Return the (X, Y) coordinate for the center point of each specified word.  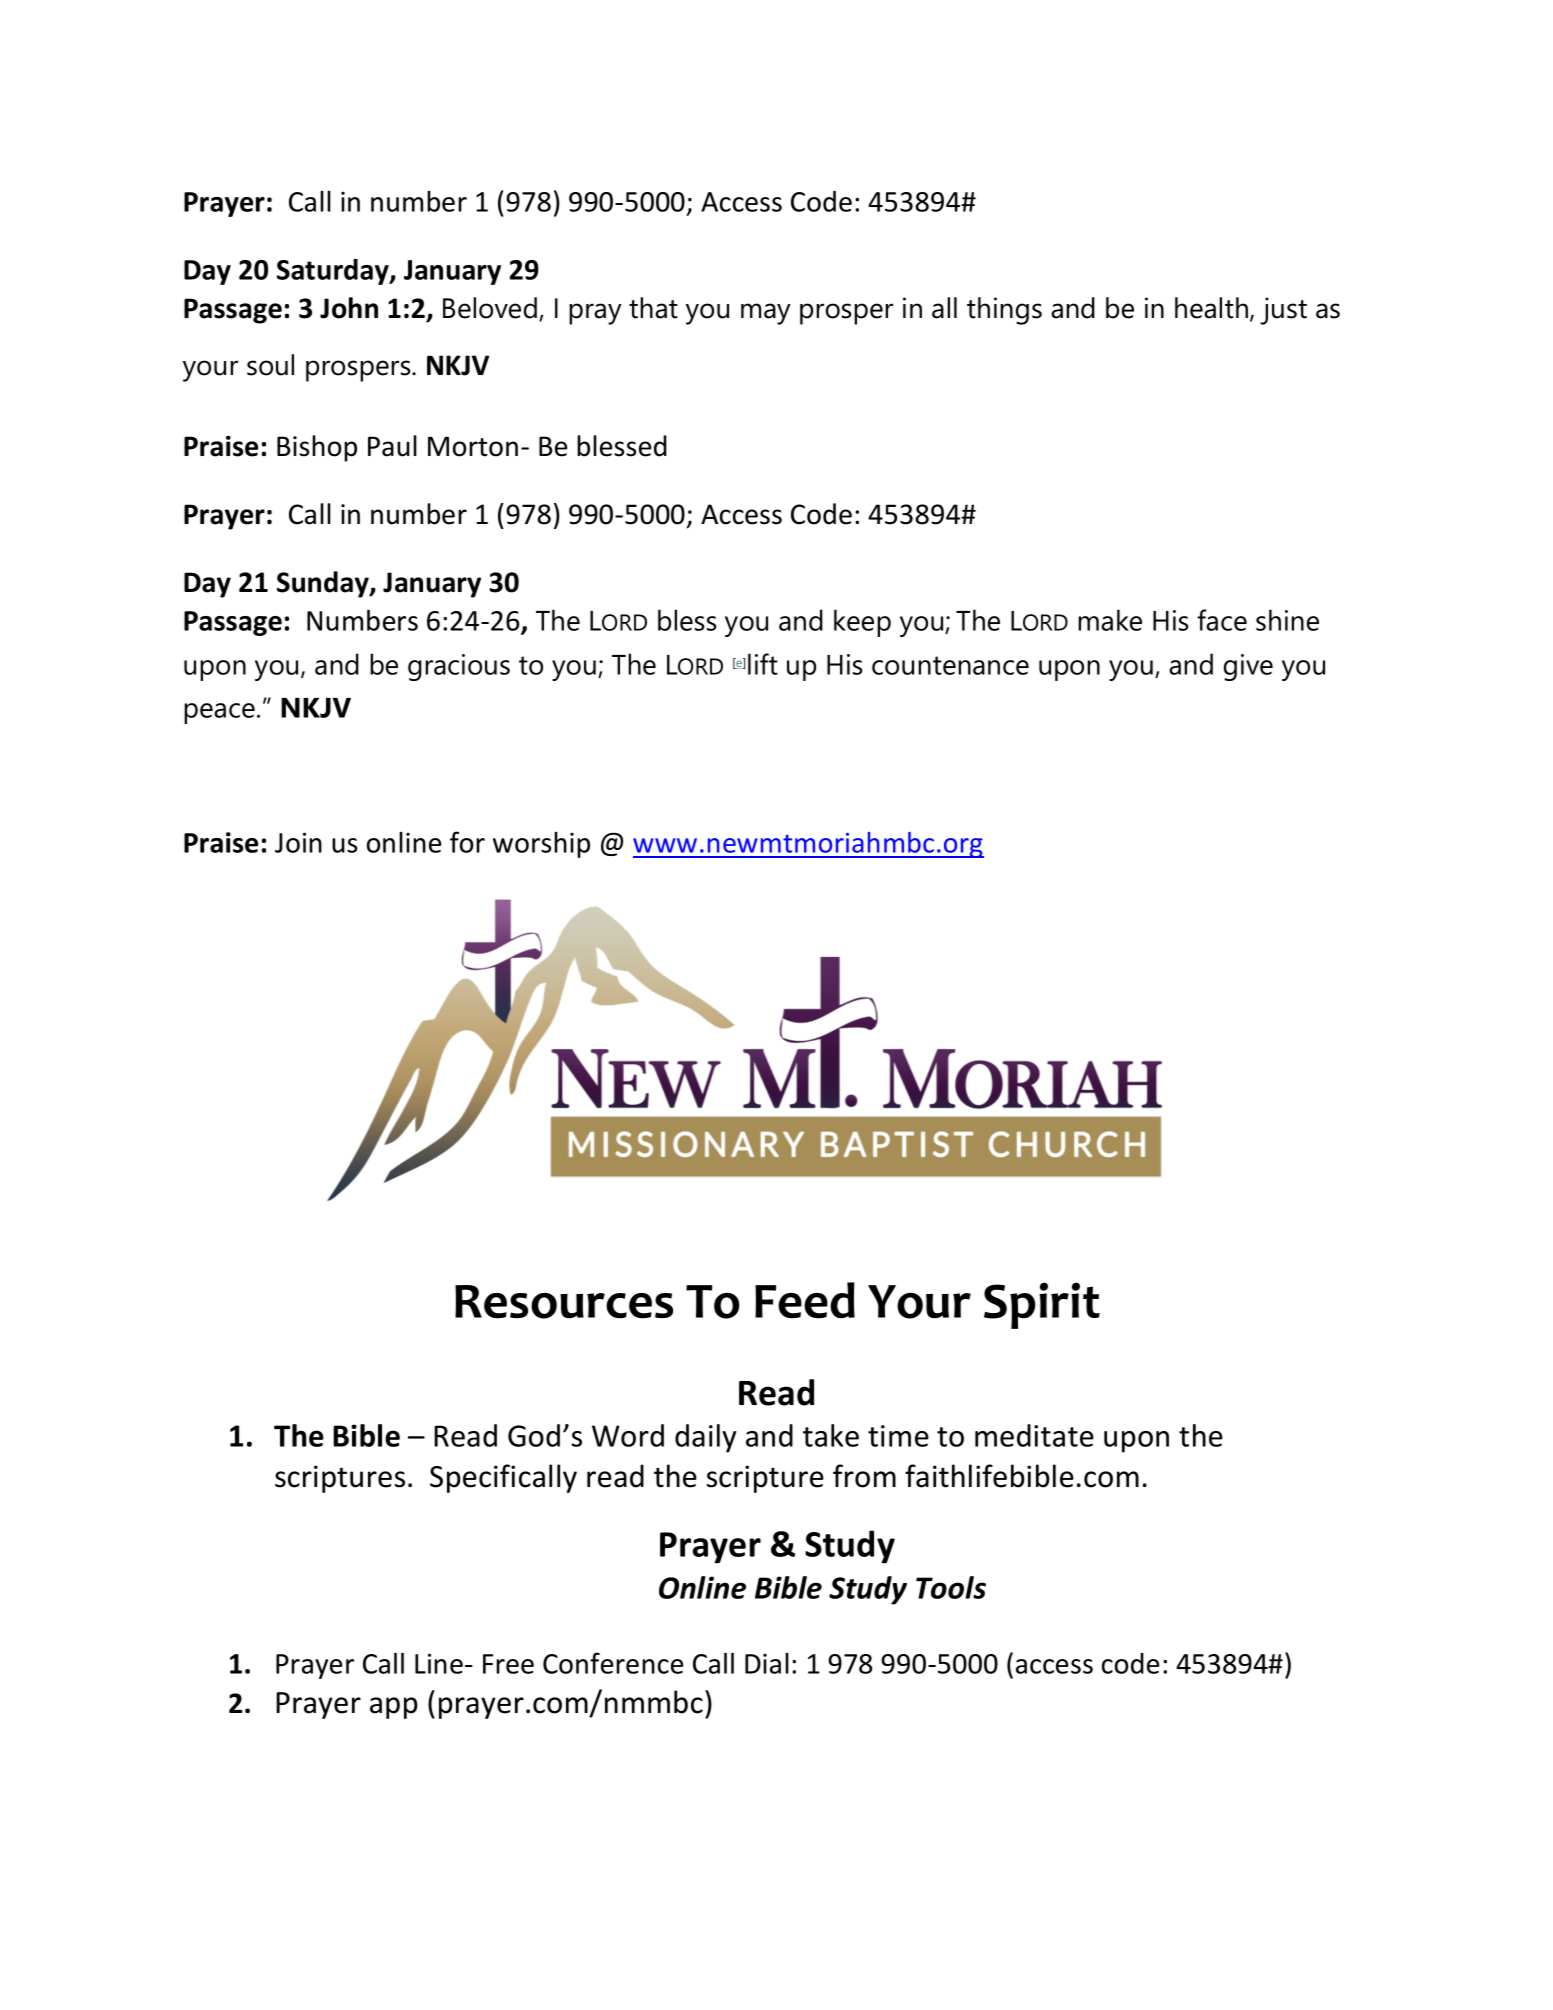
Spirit (1042, 1305)
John (349, 308)
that (653, 308)
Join (298, 842)
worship (541, 845)
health (1211, 308)
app (394, 1708)
